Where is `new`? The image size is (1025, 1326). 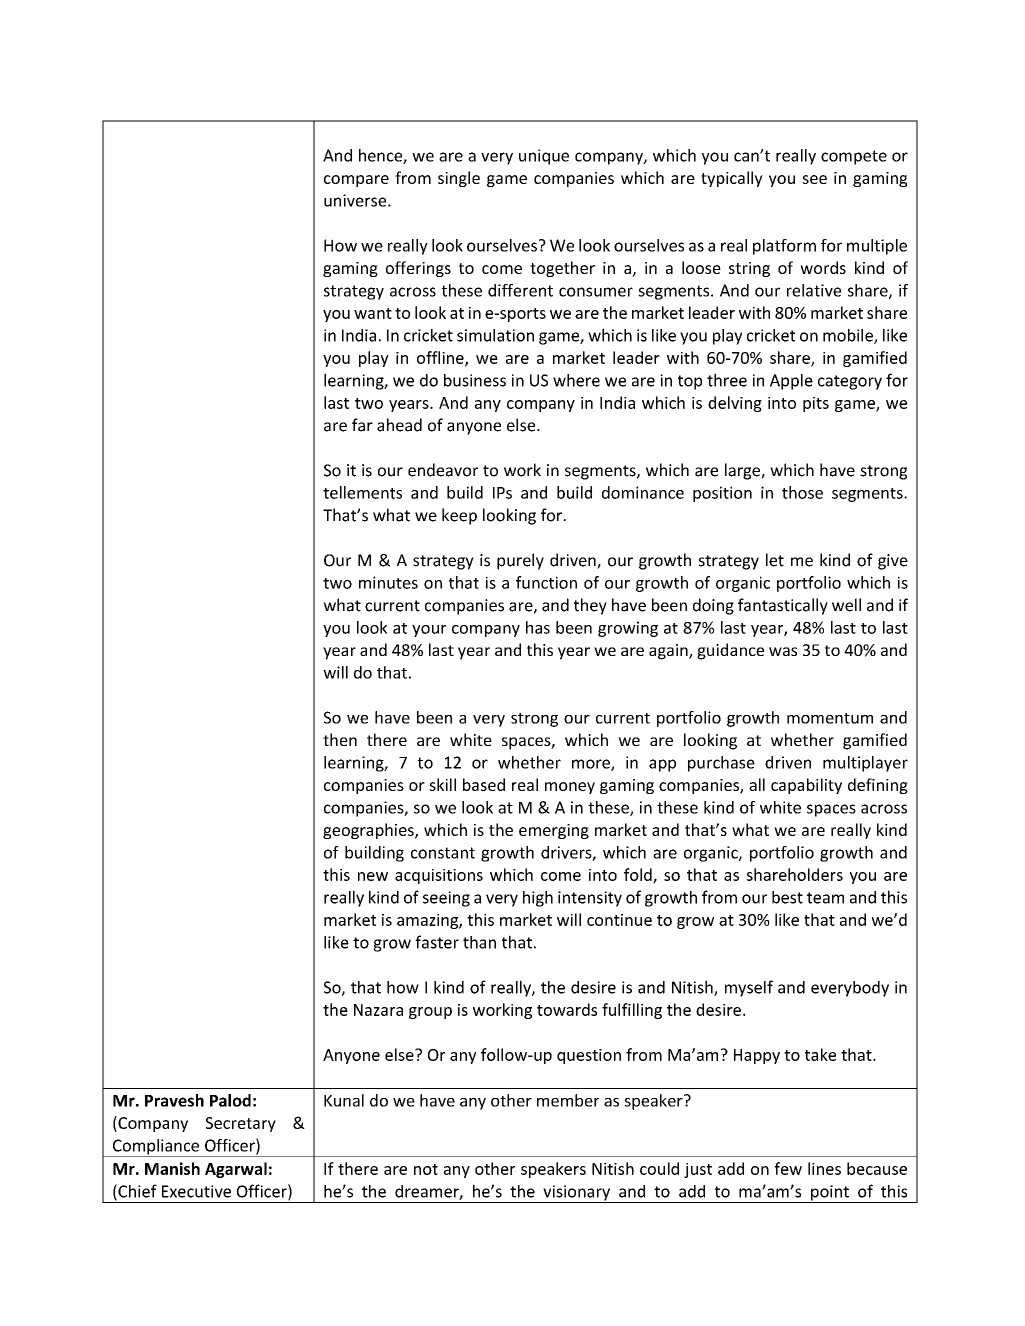
new is located at coordinates (373, 876).
